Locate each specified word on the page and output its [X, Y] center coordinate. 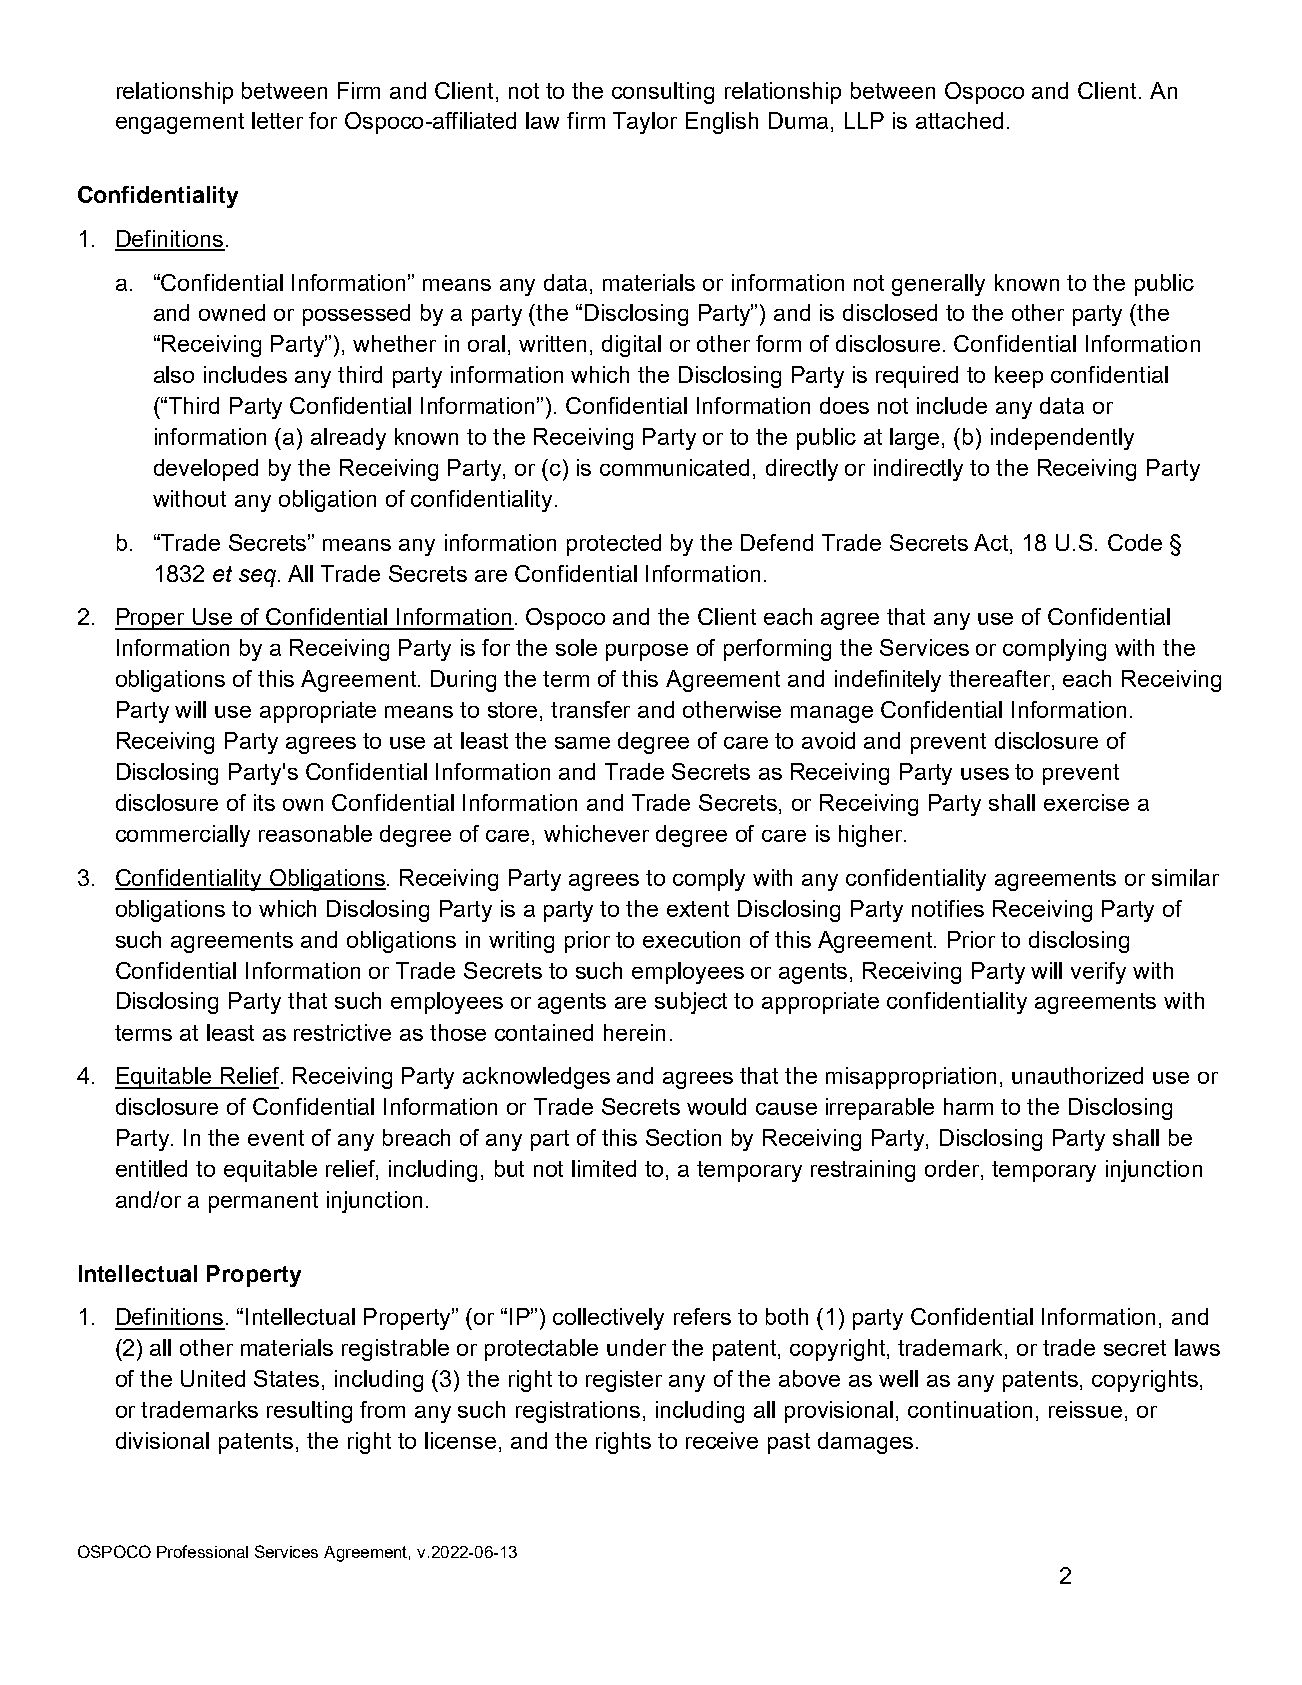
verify [1098, 973]
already [348, 439]
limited [604, 1168]
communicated [674, 467]
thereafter [1001, 680]
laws [1197, 1347]
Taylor [645, 123]
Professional [202, 1551]
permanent [263, 1202]
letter [277, 120]
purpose [647, 652]
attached [959, 120]
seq [257, 578]
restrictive [342, 1032]
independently [1062, 439]
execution [691, 939]
